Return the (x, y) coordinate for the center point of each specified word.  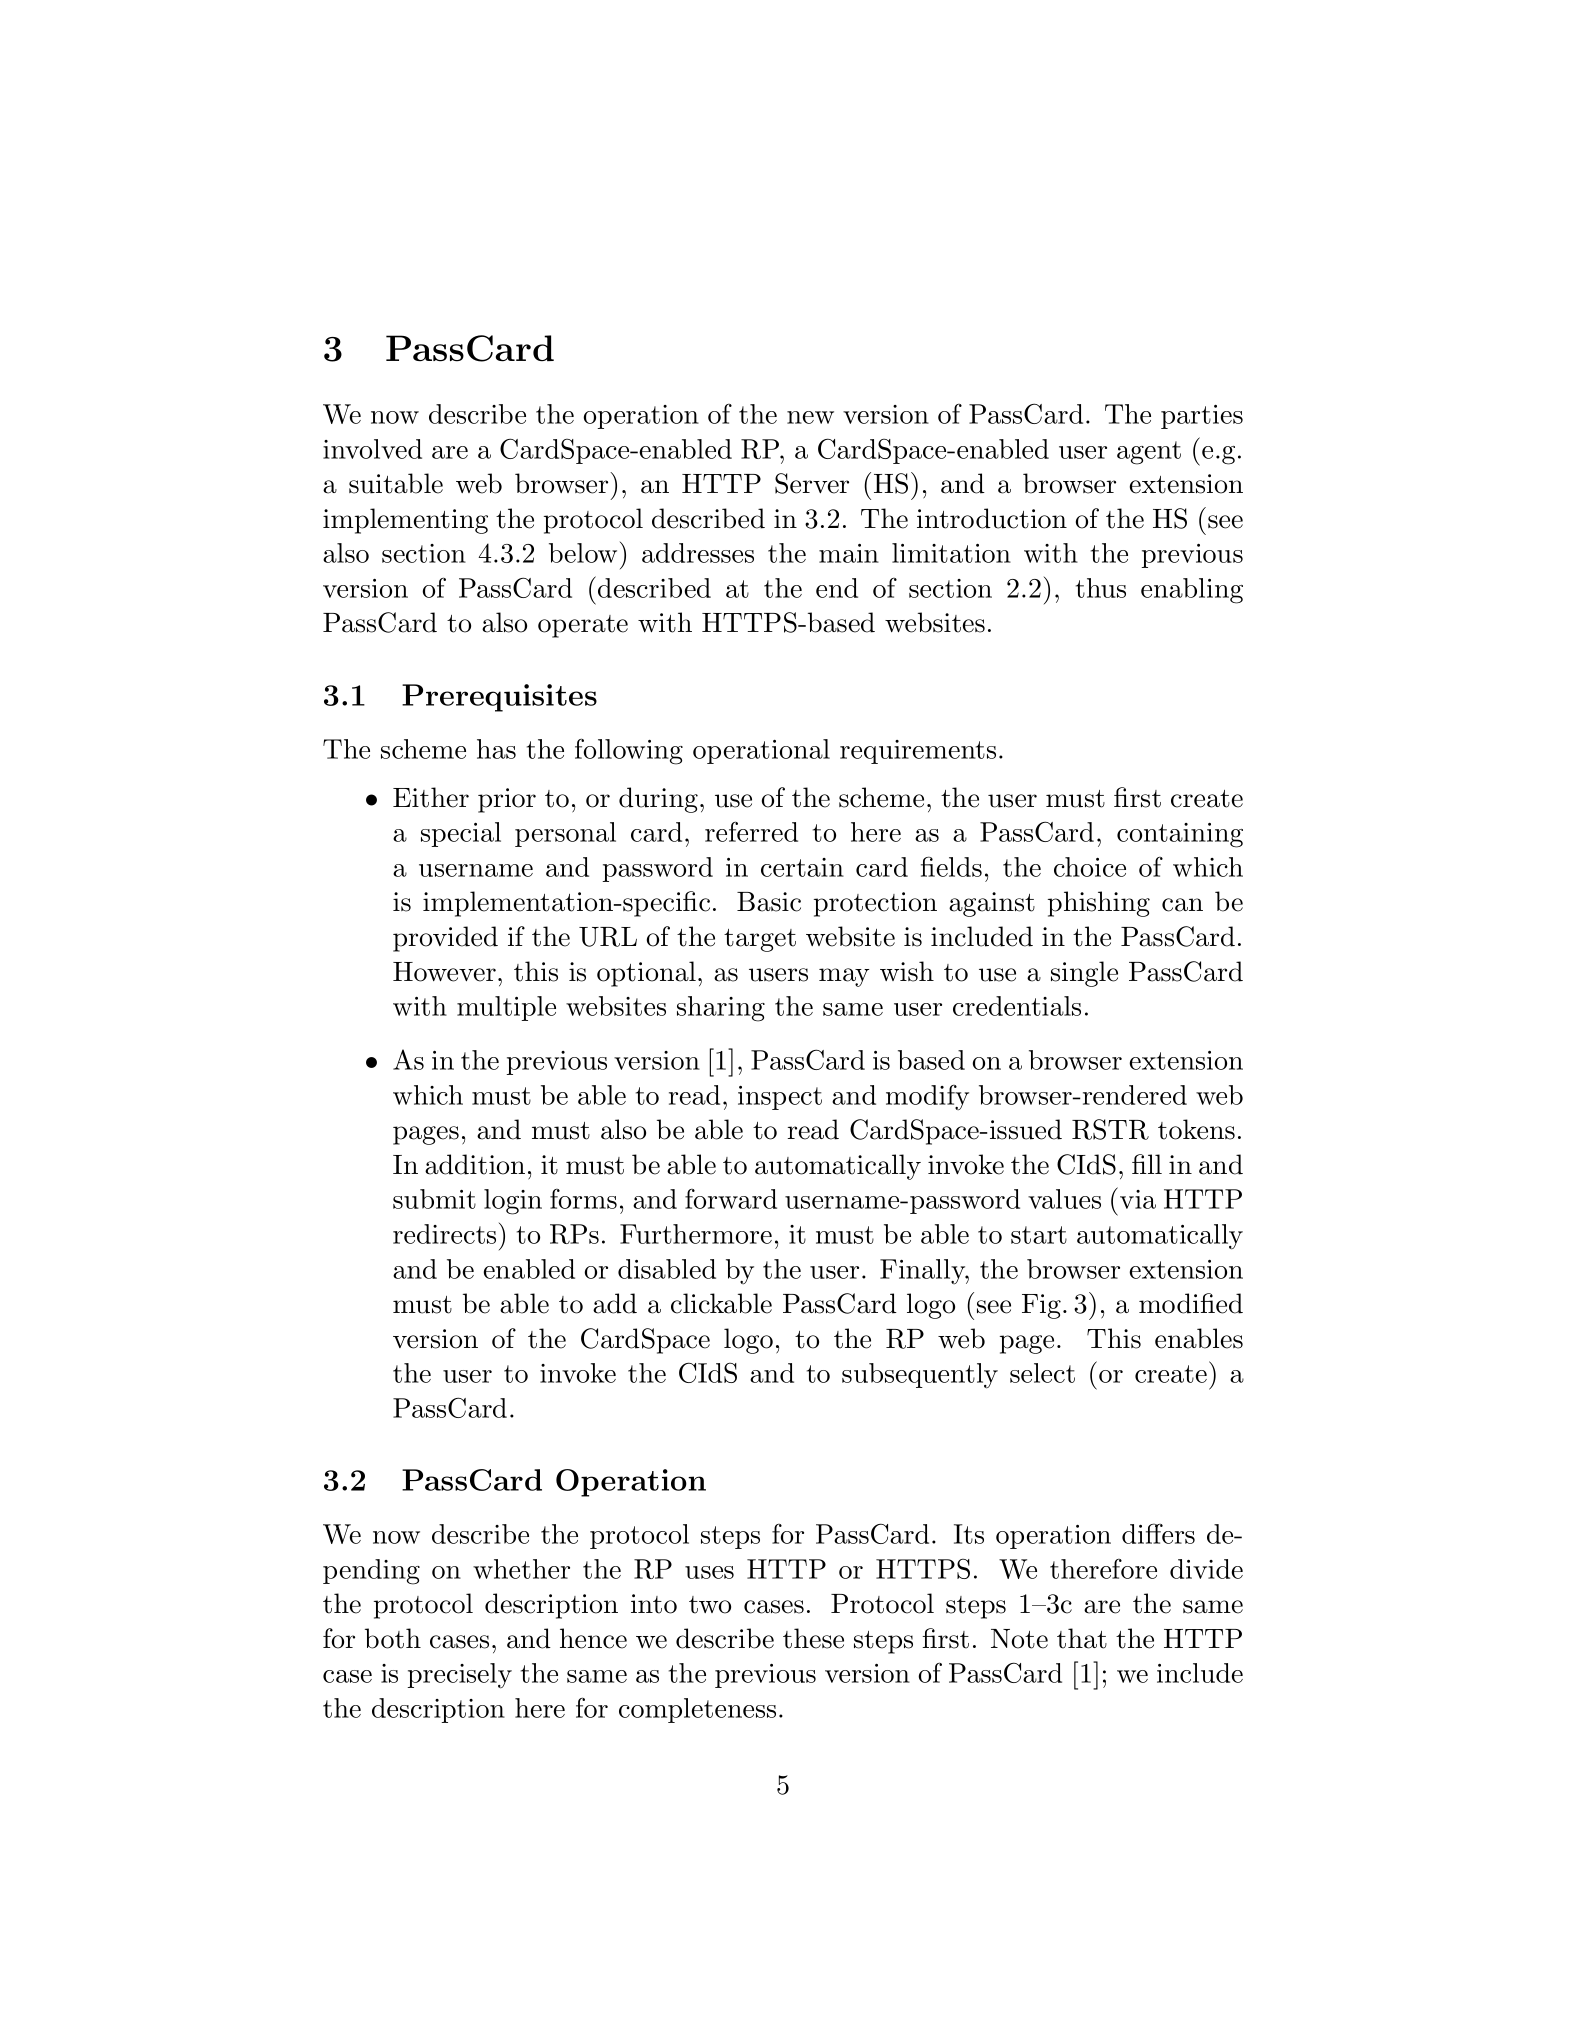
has (496, 749)
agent (1149, 453)
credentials (1017, 1006)
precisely (460, 1676)
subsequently (920, 1376)
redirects (444, 1234)
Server (812, 483)
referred (751, 831)
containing (1180, 835)
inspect (780, 1098)
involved (372, 449)
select (1042, 1373)
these (813, 1638)
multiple (506, 1008)
